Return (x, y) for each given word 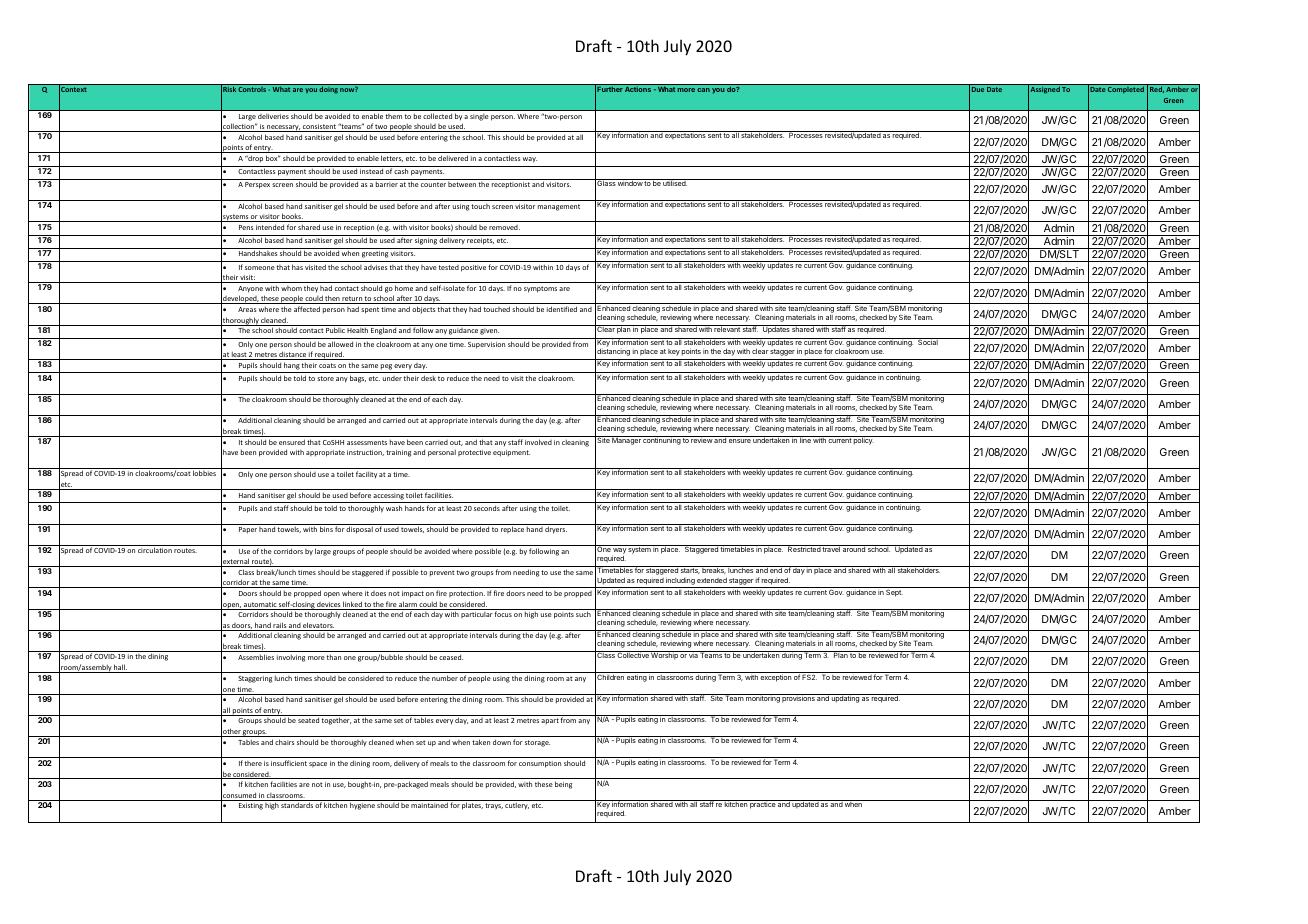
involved (538, 442)
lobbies (204, 473)
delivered (453, 158)
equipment (511, 453)
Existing (251, 806)
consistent (319, 128)
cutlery (517, 806)
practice (762, 804)
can (703, 90)
